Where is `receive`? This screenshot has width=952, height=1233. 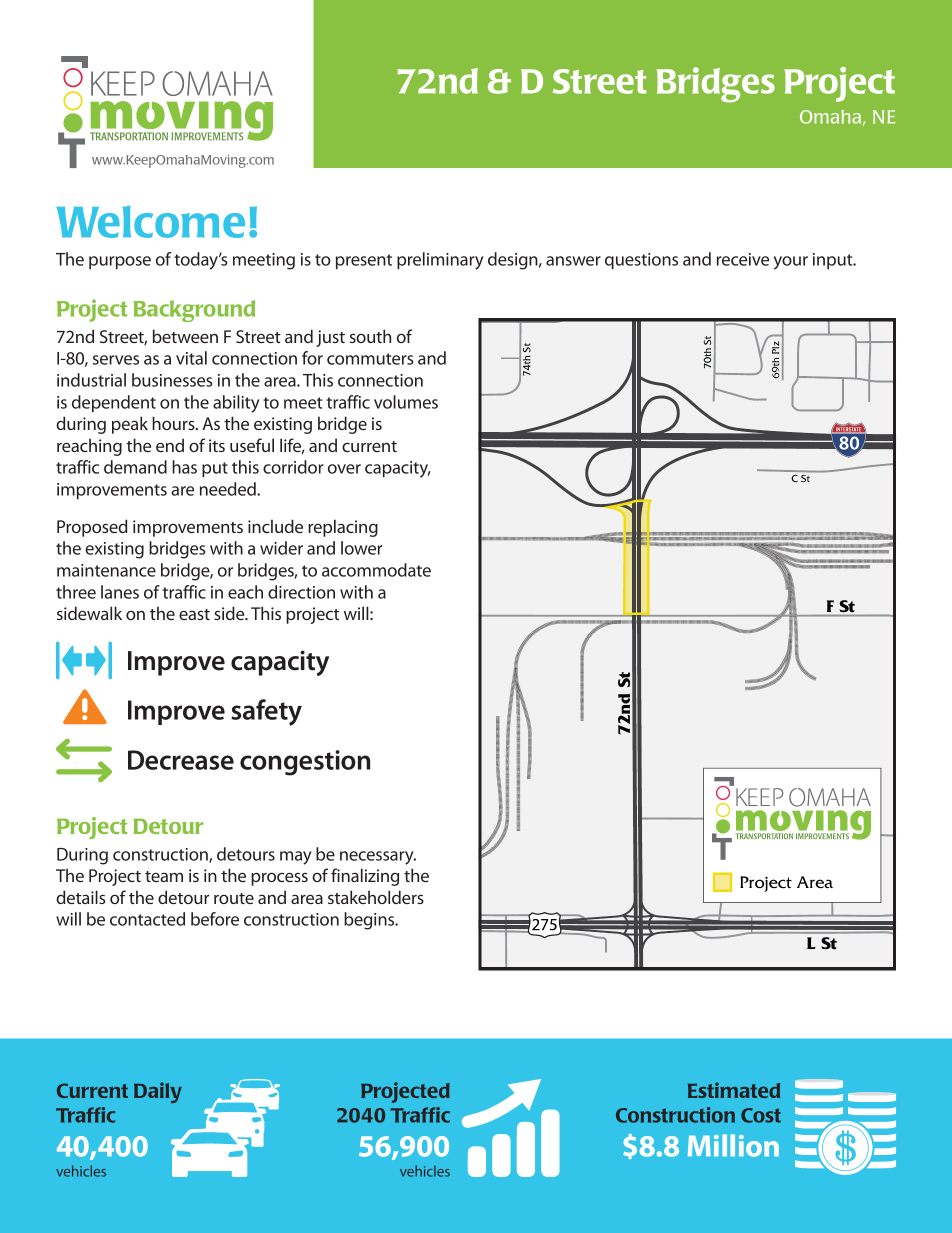
receive is located at coordinates (743, 259).
